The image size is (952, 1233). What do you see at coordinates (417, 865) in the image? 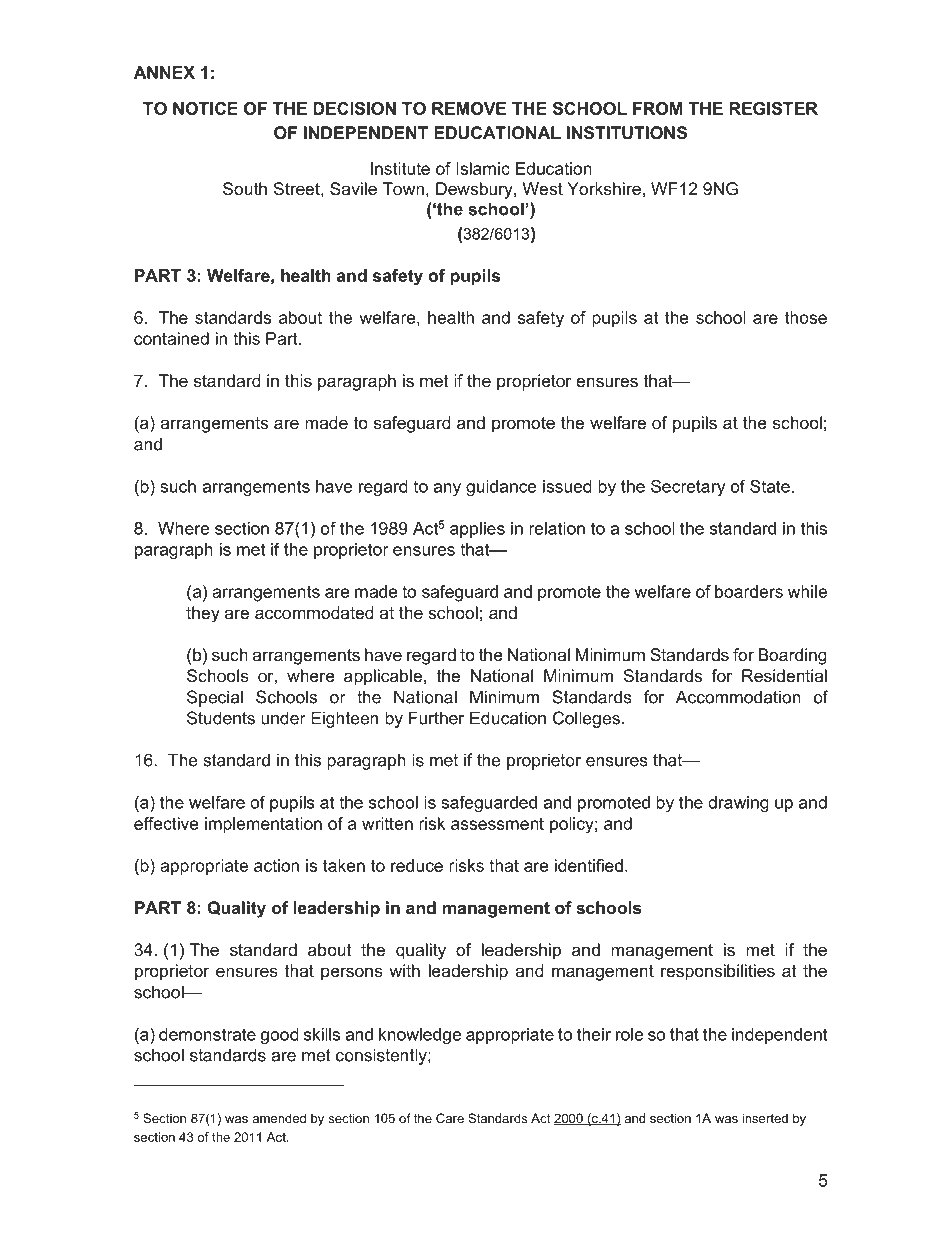
I see `reduce` at bounding box center [417, 865].
